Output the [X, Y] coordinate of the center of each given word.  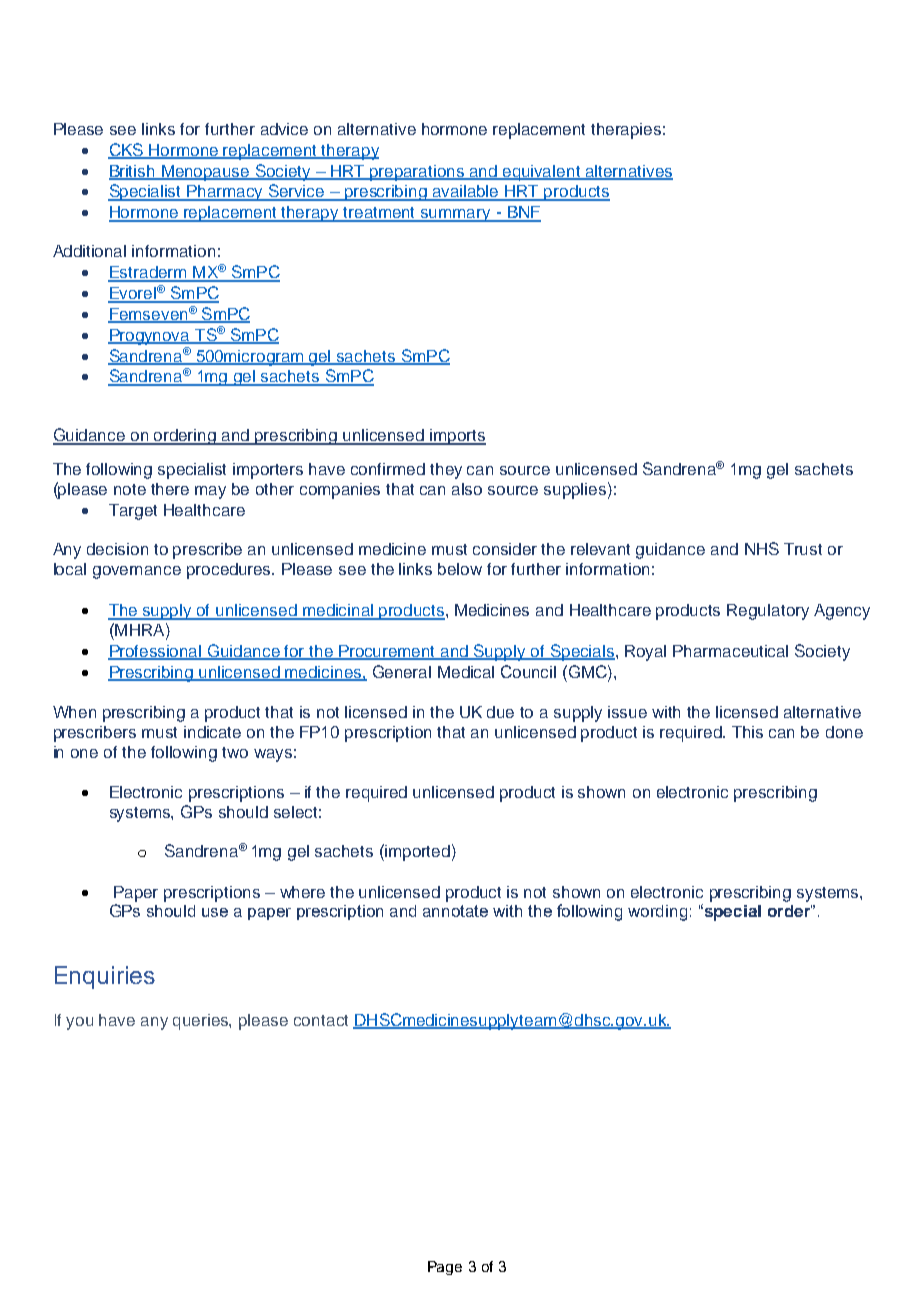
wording [657, 913]
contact [321, 1020]
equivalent [541, 173]
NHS [762, 548]
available [466, 192]
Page [445, 1268]
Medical [466, 672]
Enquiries [105, 977]
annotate [455, 911]
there [170, 489]
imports [457, 437]
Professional [156, 652]
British [133, 172]
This [747, 732]
